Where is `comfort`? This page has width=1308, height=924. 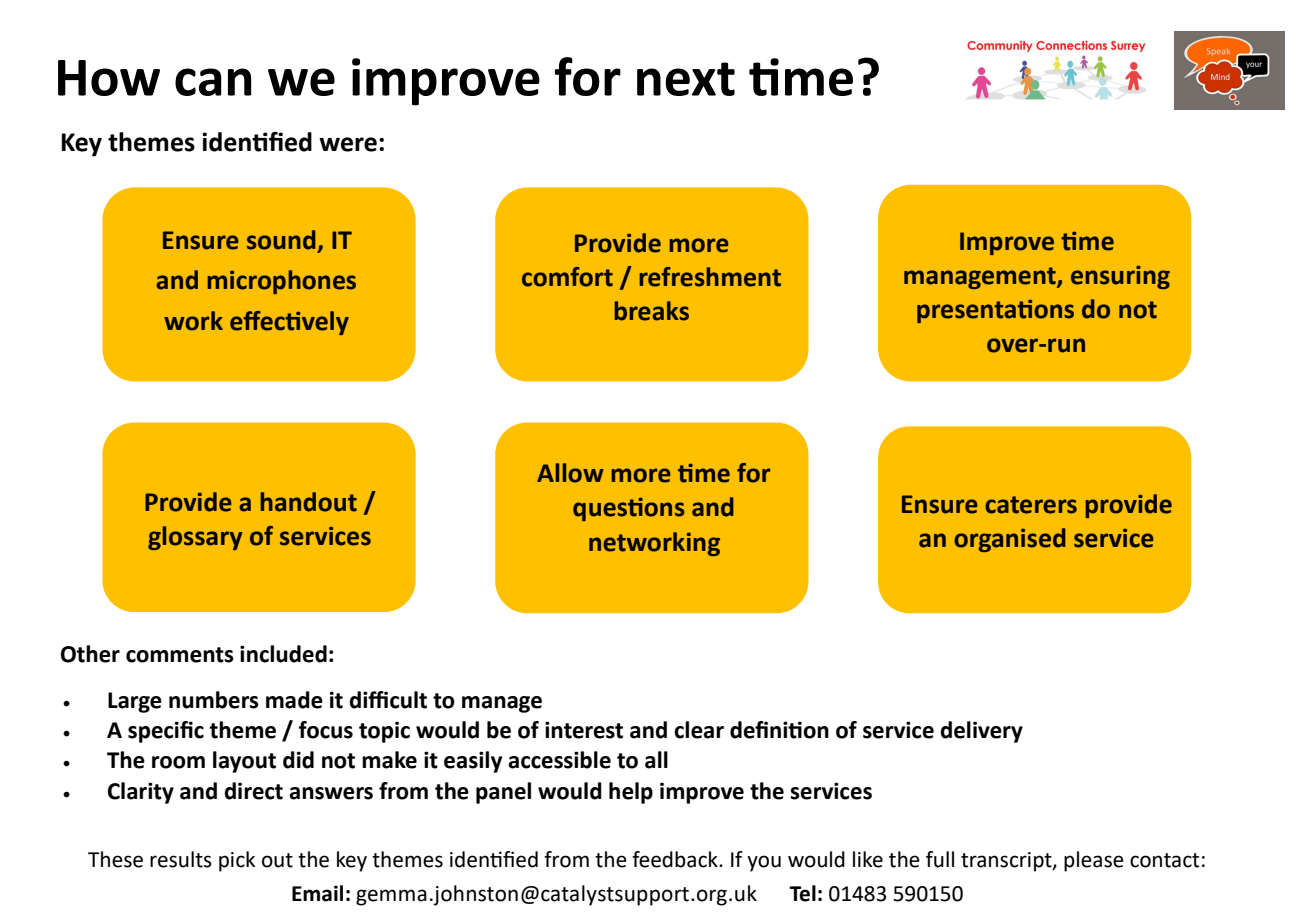
comfort is located at coordinates (567, 277).
